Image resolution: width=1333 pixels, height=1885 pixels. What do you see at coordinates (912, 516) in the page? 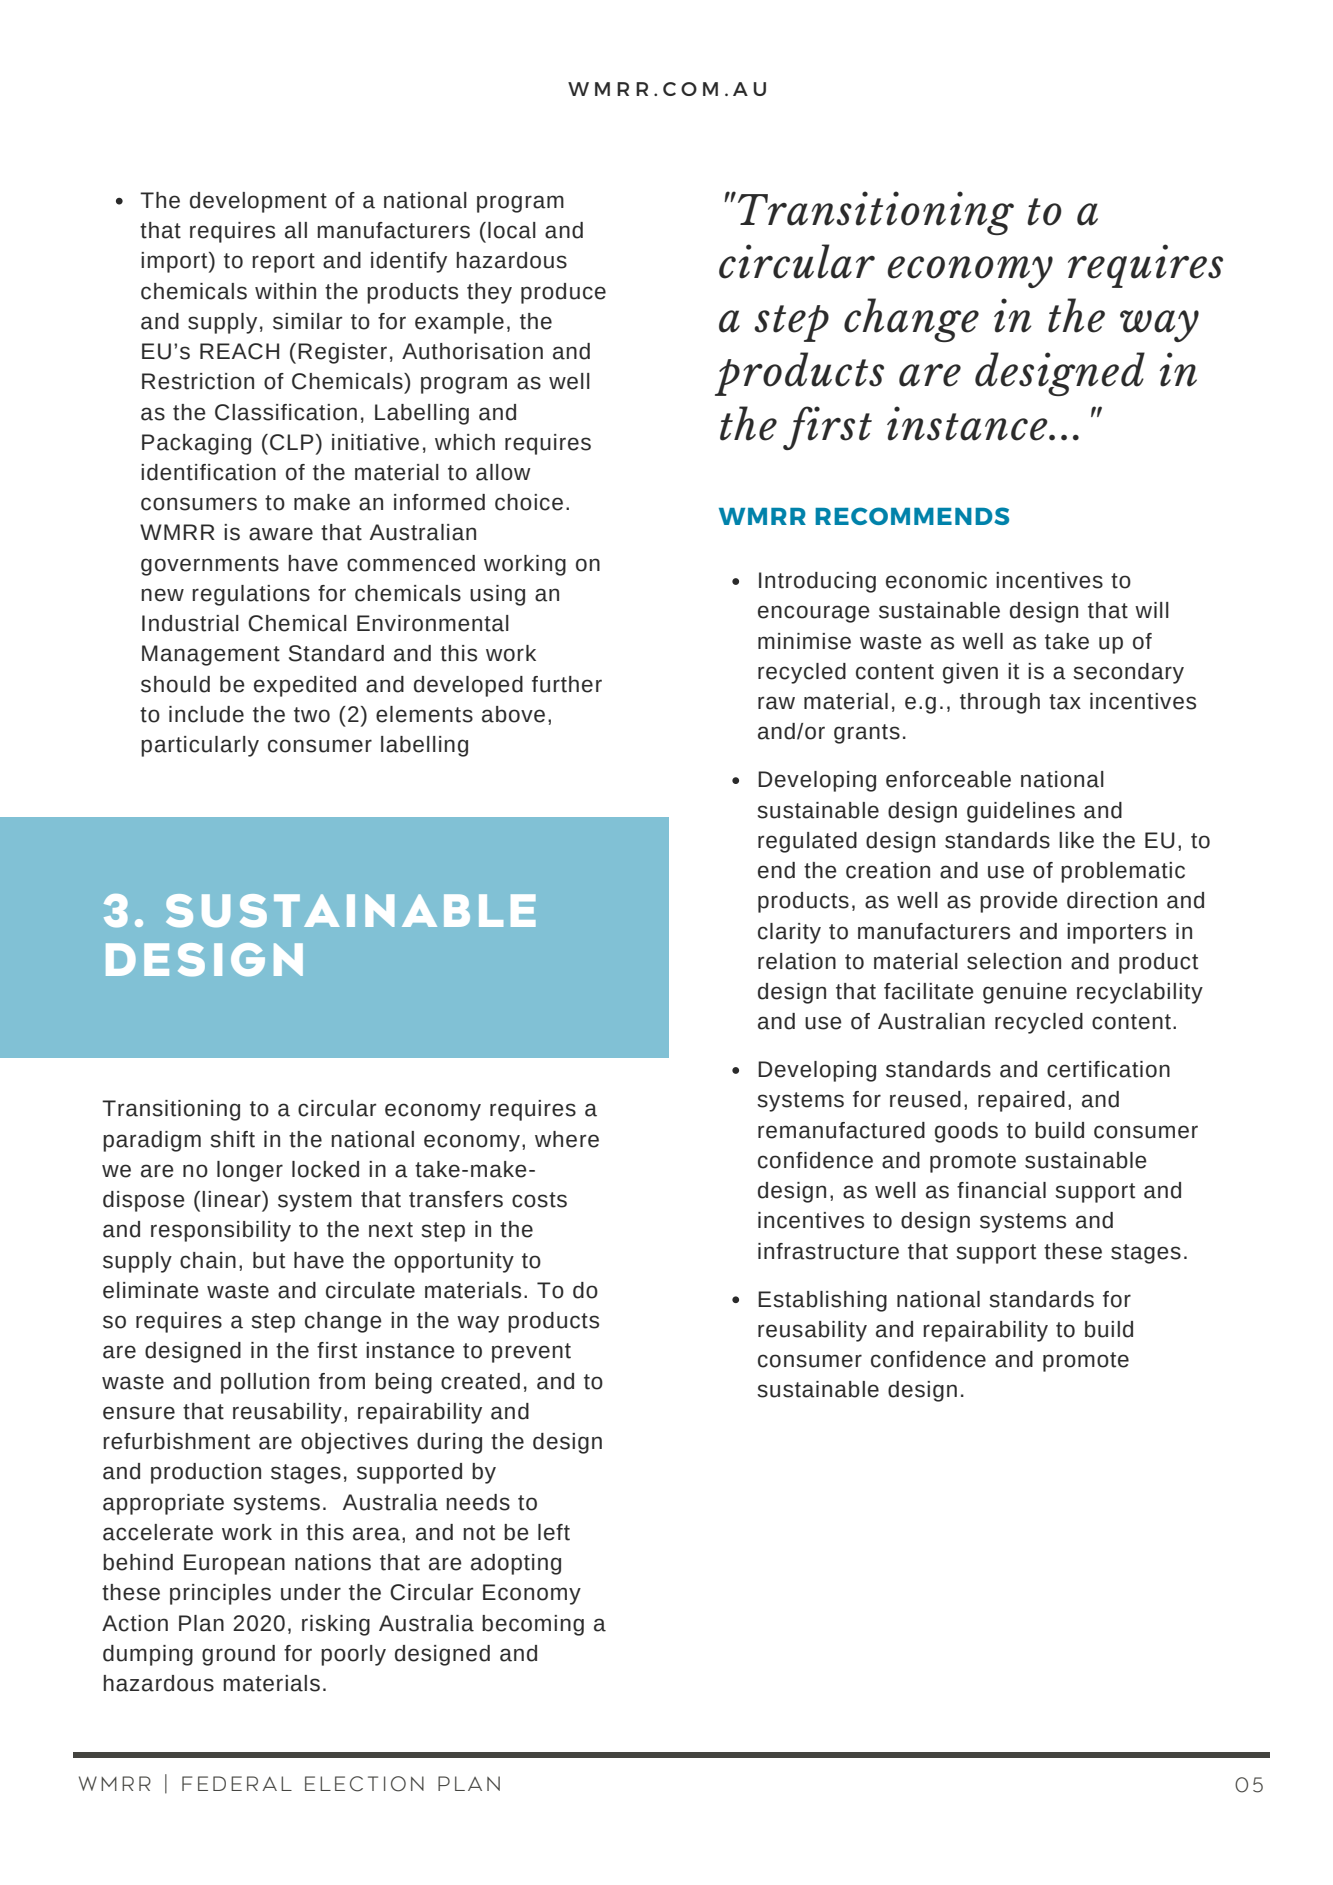
I see `RECOMMENDS` at bounding box center [912, 516].
